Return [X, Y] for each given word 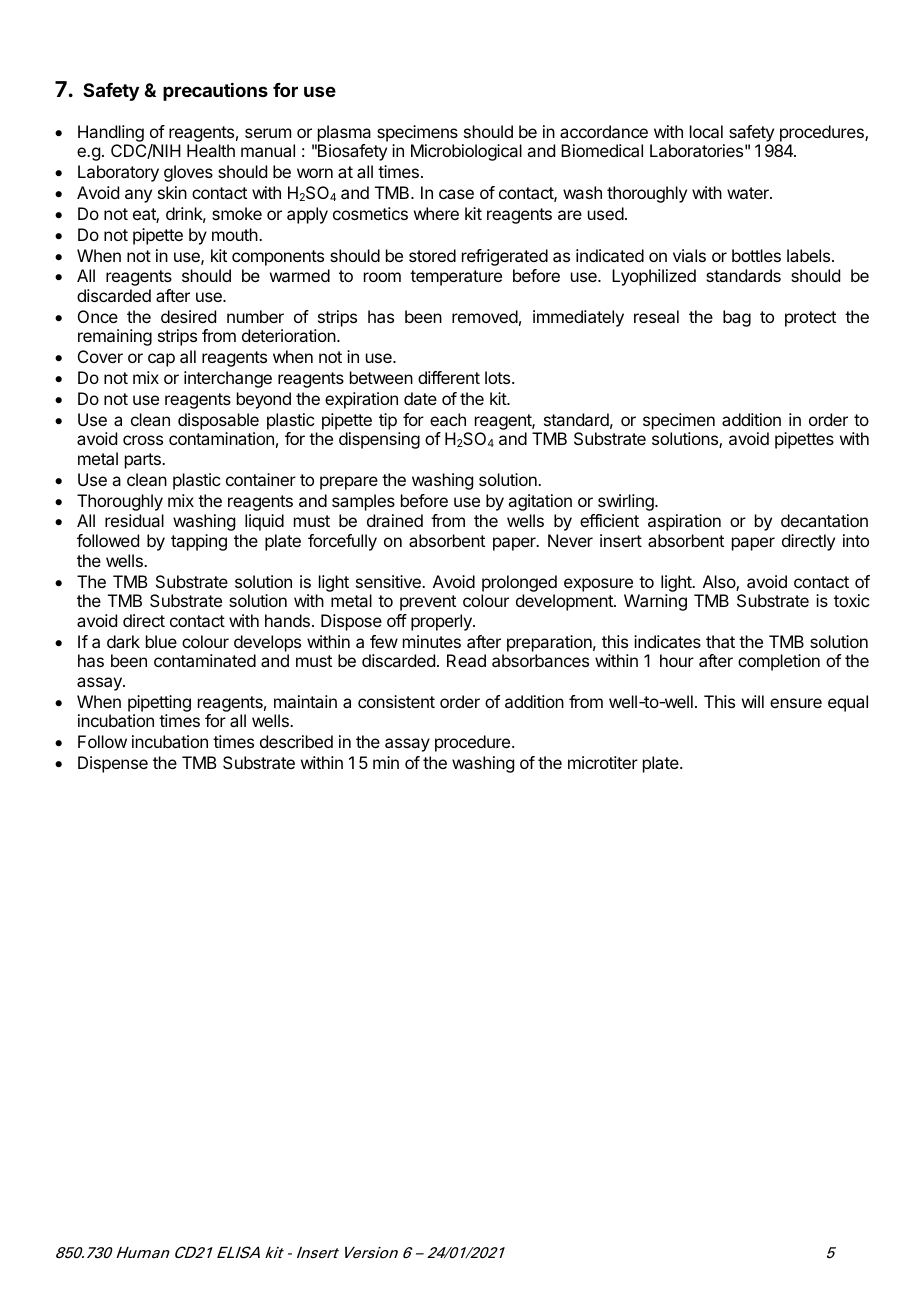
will [753, 701]
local [706, 131]
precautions [215, 92]
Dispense [113, 764]
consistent [396, 701]
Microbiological [466, 152]
